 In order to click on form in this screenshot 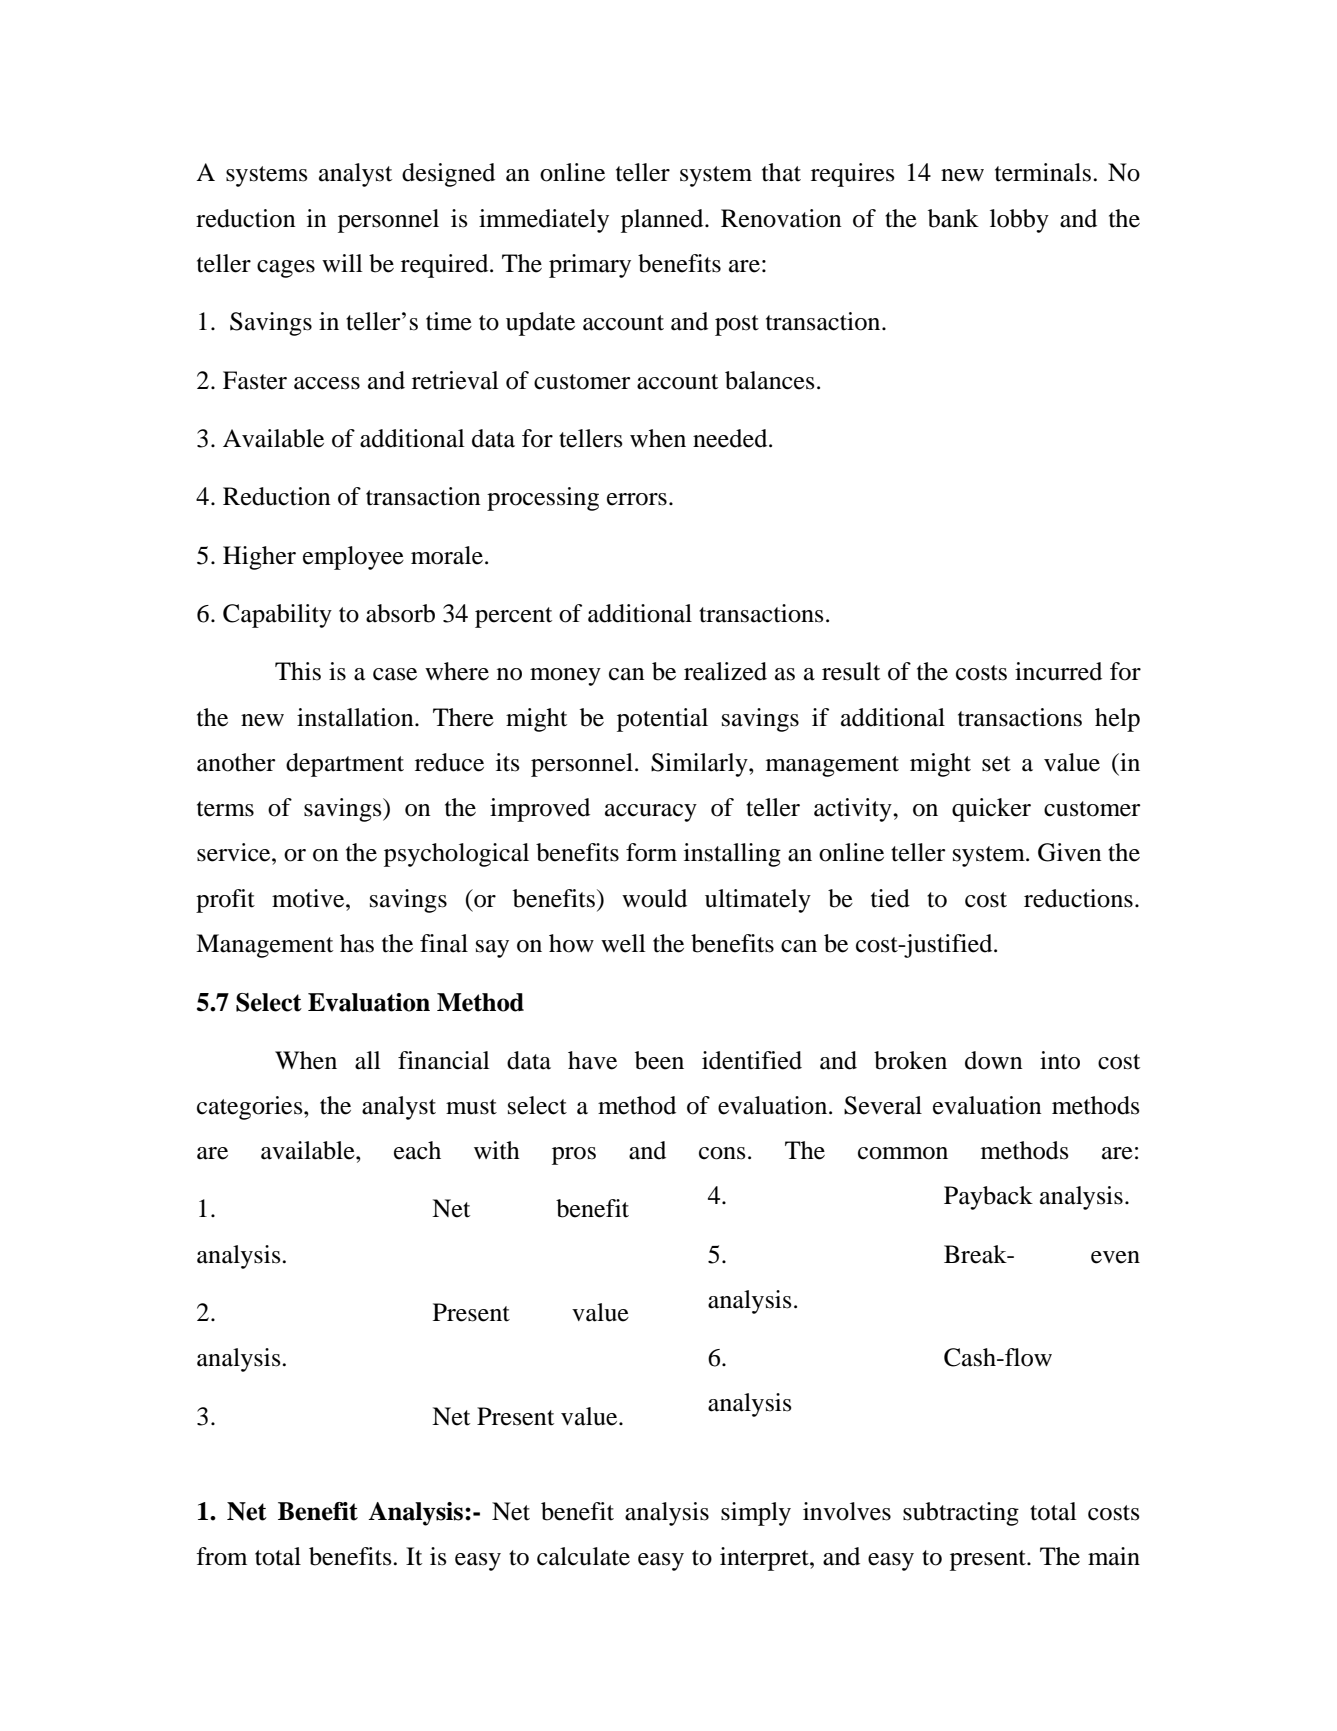, I will do `click(651, 852)`.
